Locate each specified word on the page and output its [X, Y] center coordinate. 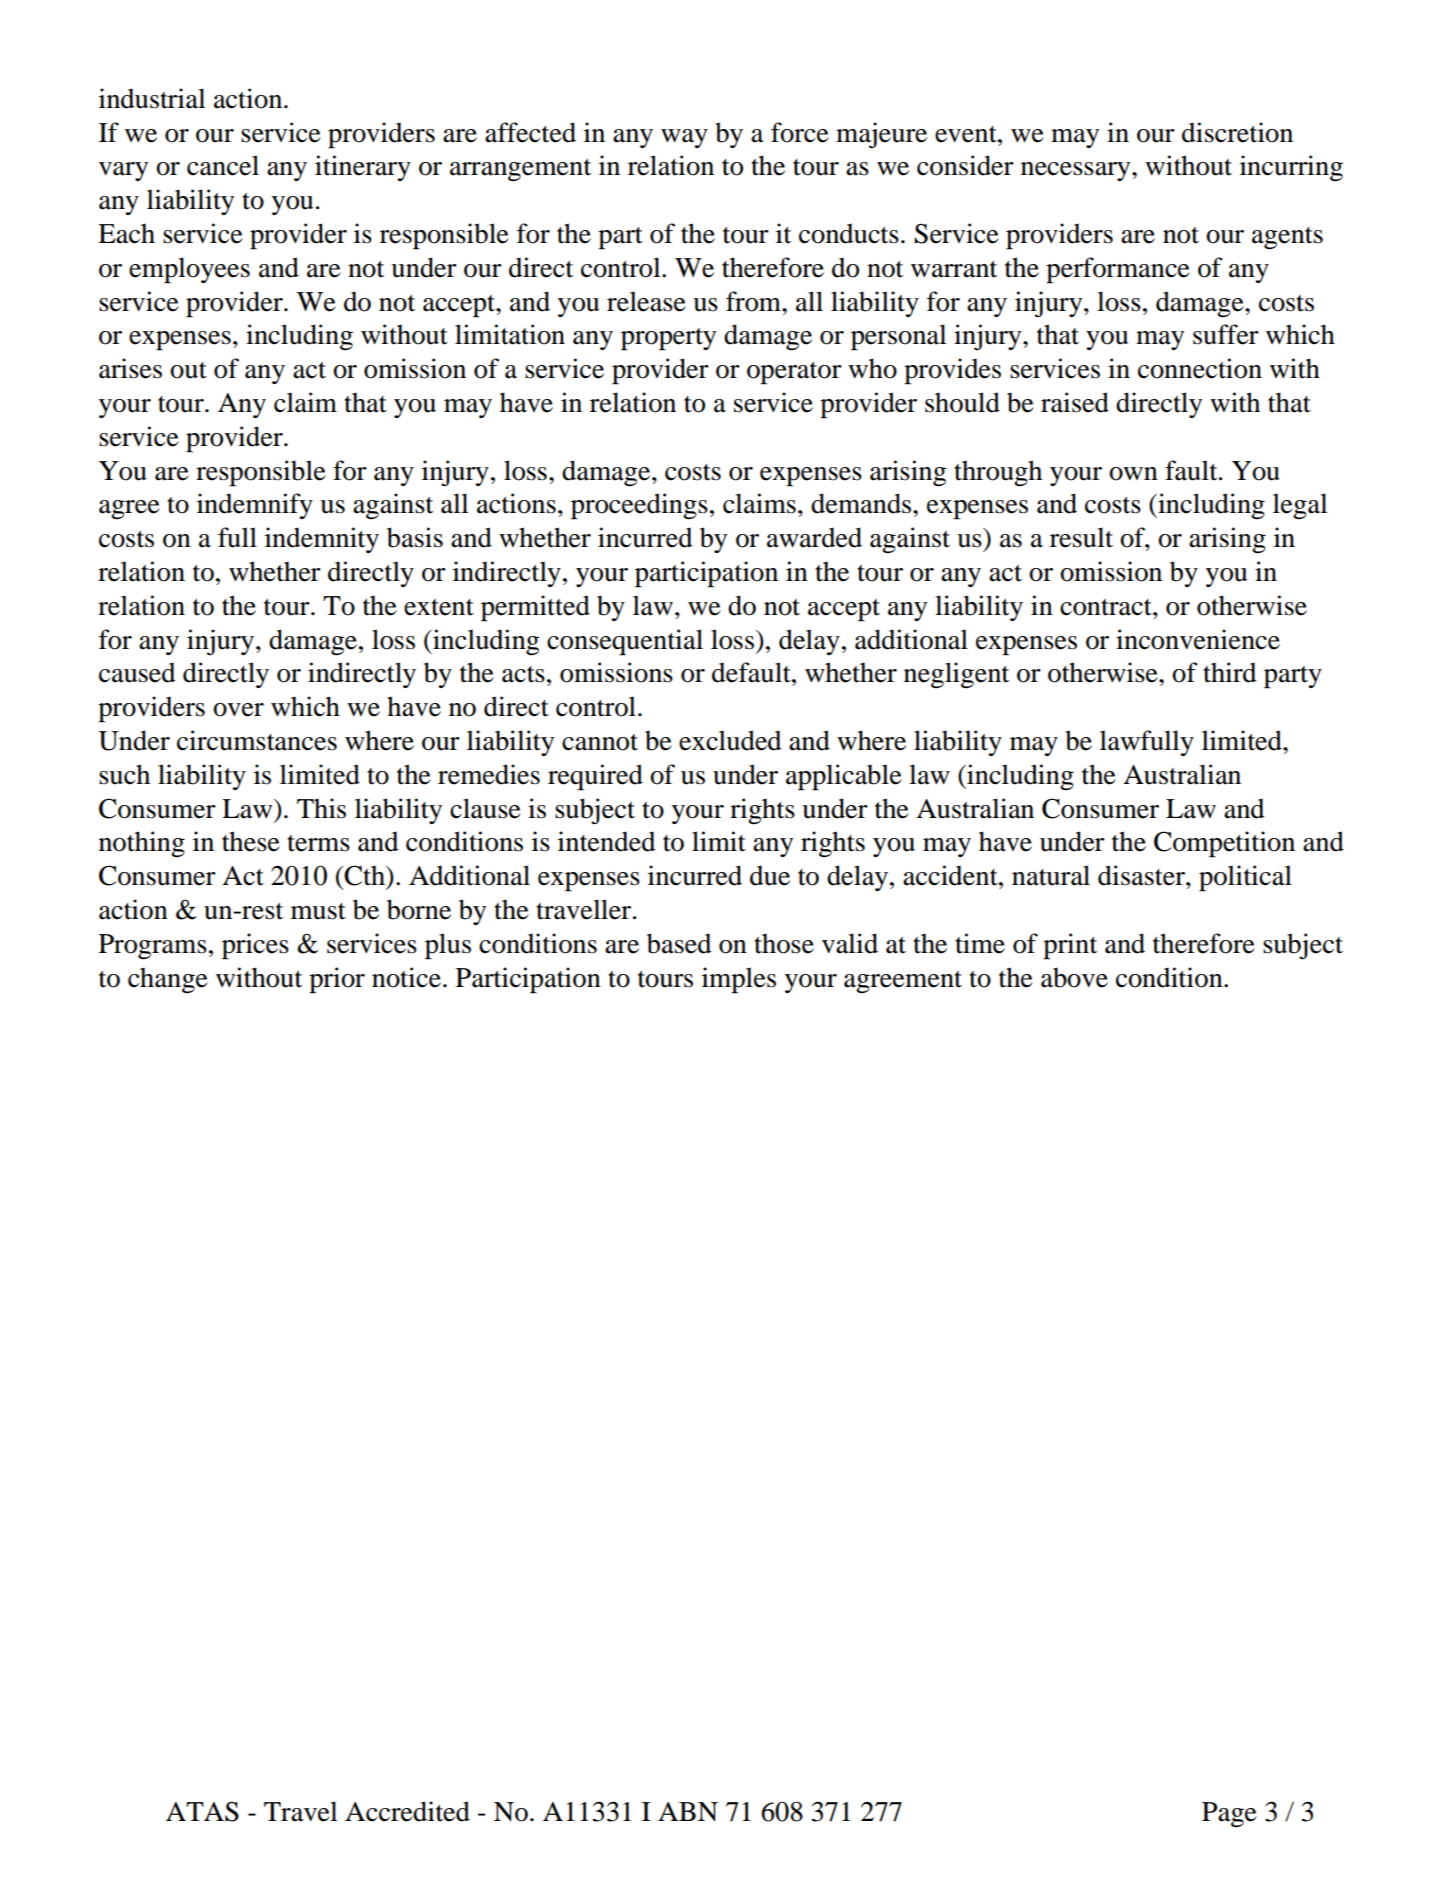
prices [255, 946]
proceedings [639, 506]
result [1081, 537]
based [679, 943]
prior [337, 980]
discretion [1237, 132]
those [784, 943]
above [1074, 977]
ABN [688, 1811]
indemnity [322, 540]
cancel [223, 165]
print [1070, 946]
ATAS [202, 1811]
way [684, 138]
